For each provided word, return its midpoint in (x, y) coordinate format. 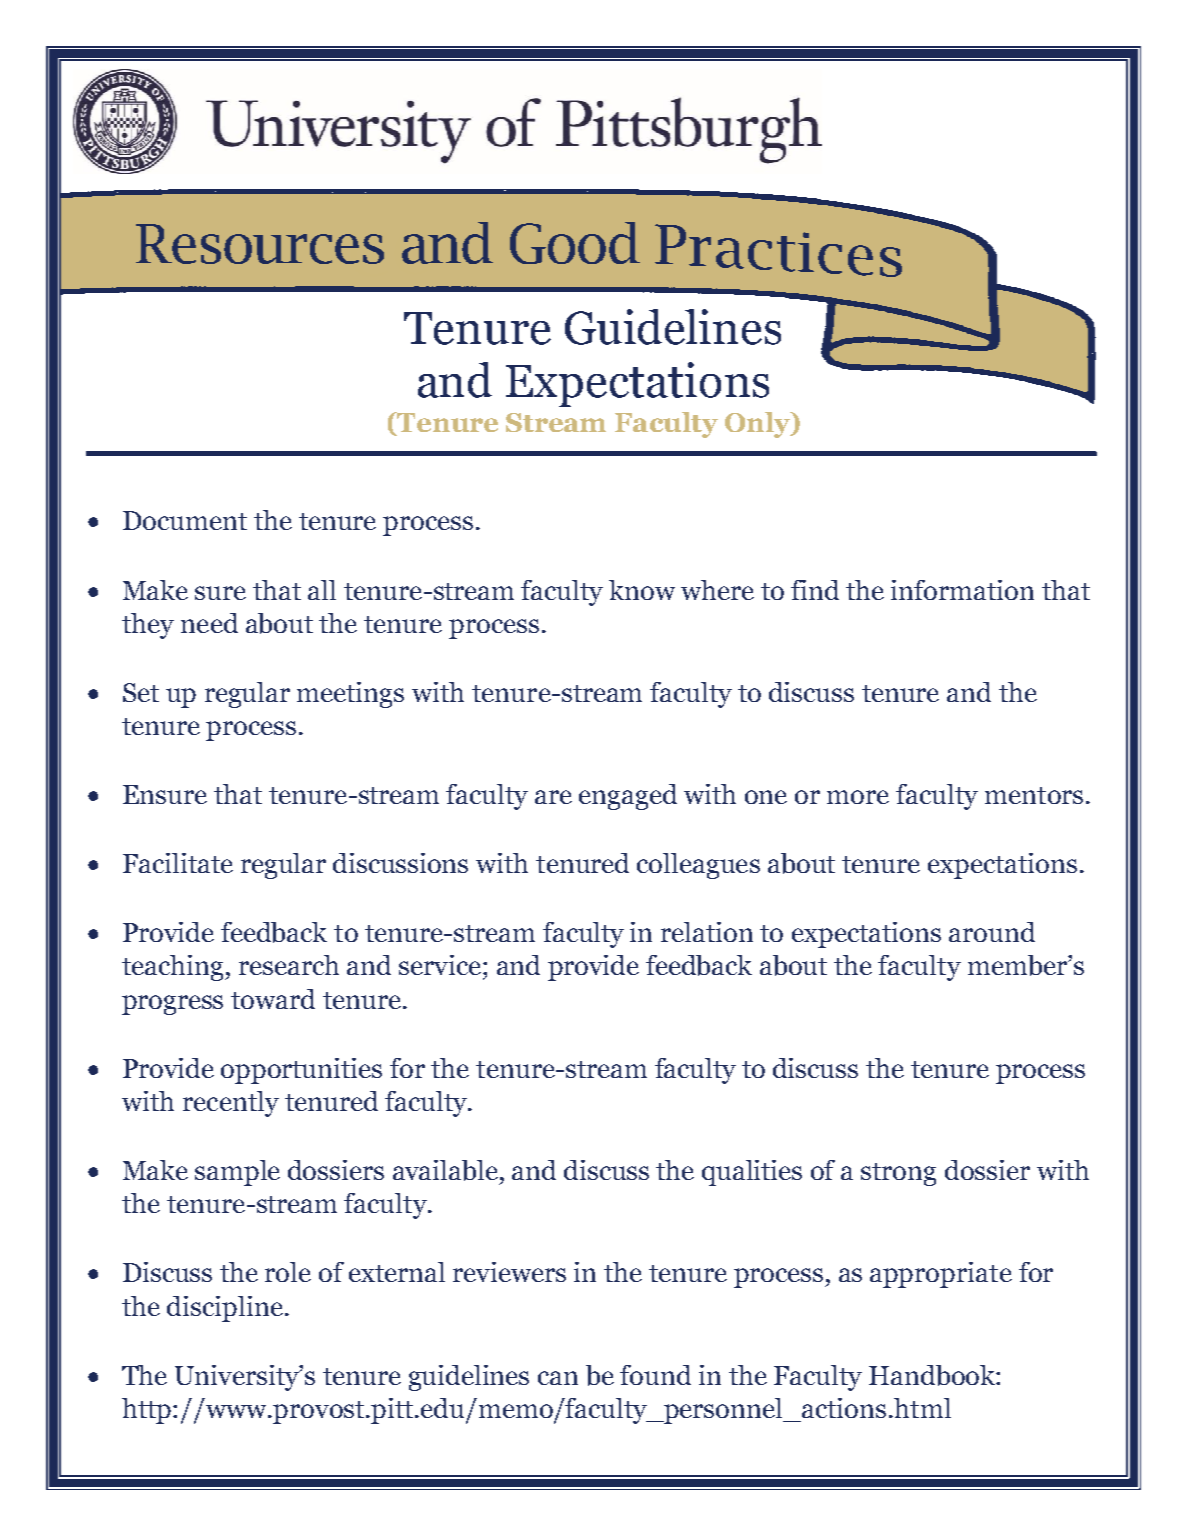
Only (758, 425)
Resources (260, 244)
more (858, 797)
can (558, 1378)
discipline (225, 1309)
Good (575, 243)
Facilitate (178, 863)
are (553, 797)
